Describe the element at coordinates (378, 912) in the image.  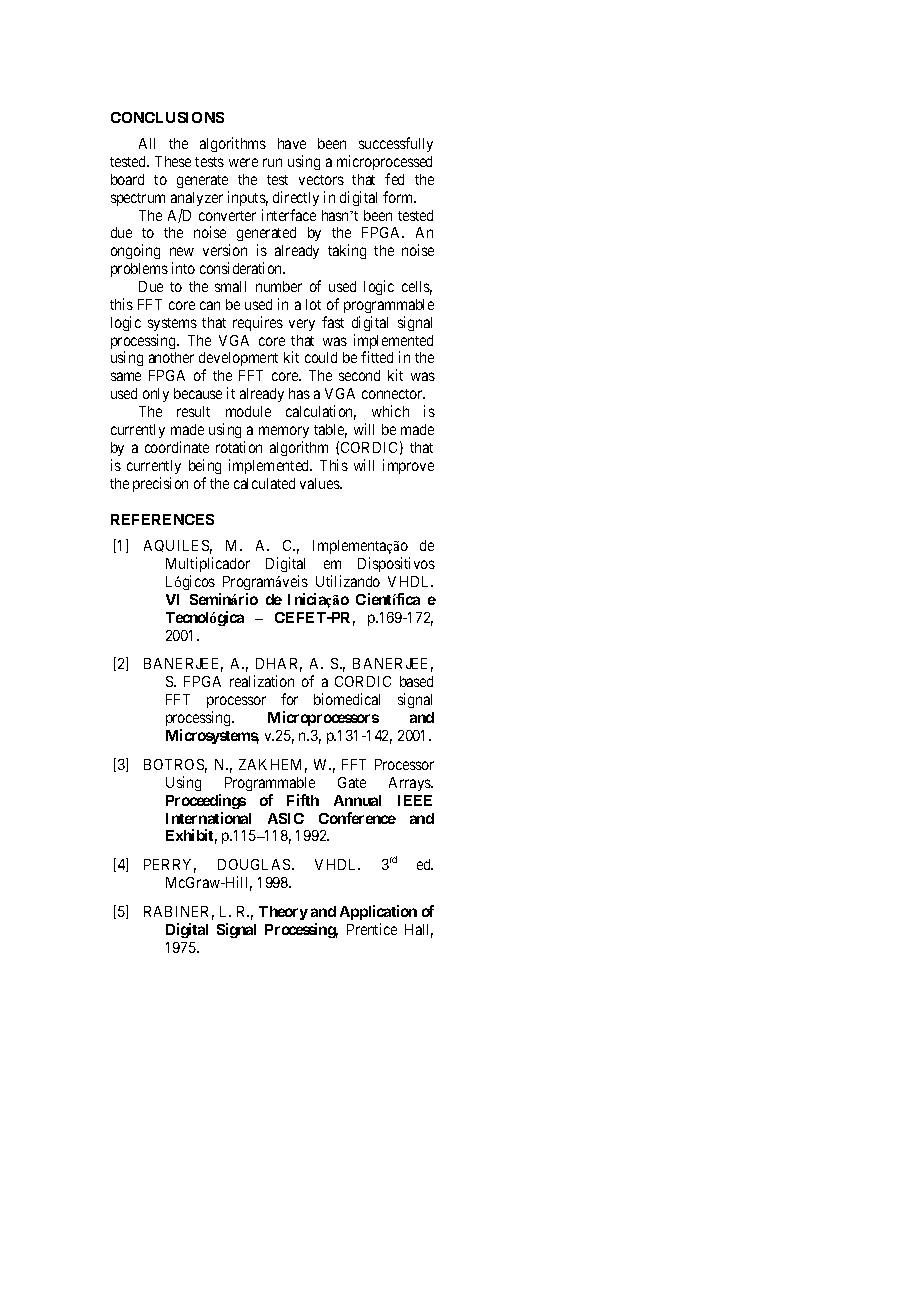
I see `Application` at that location.
